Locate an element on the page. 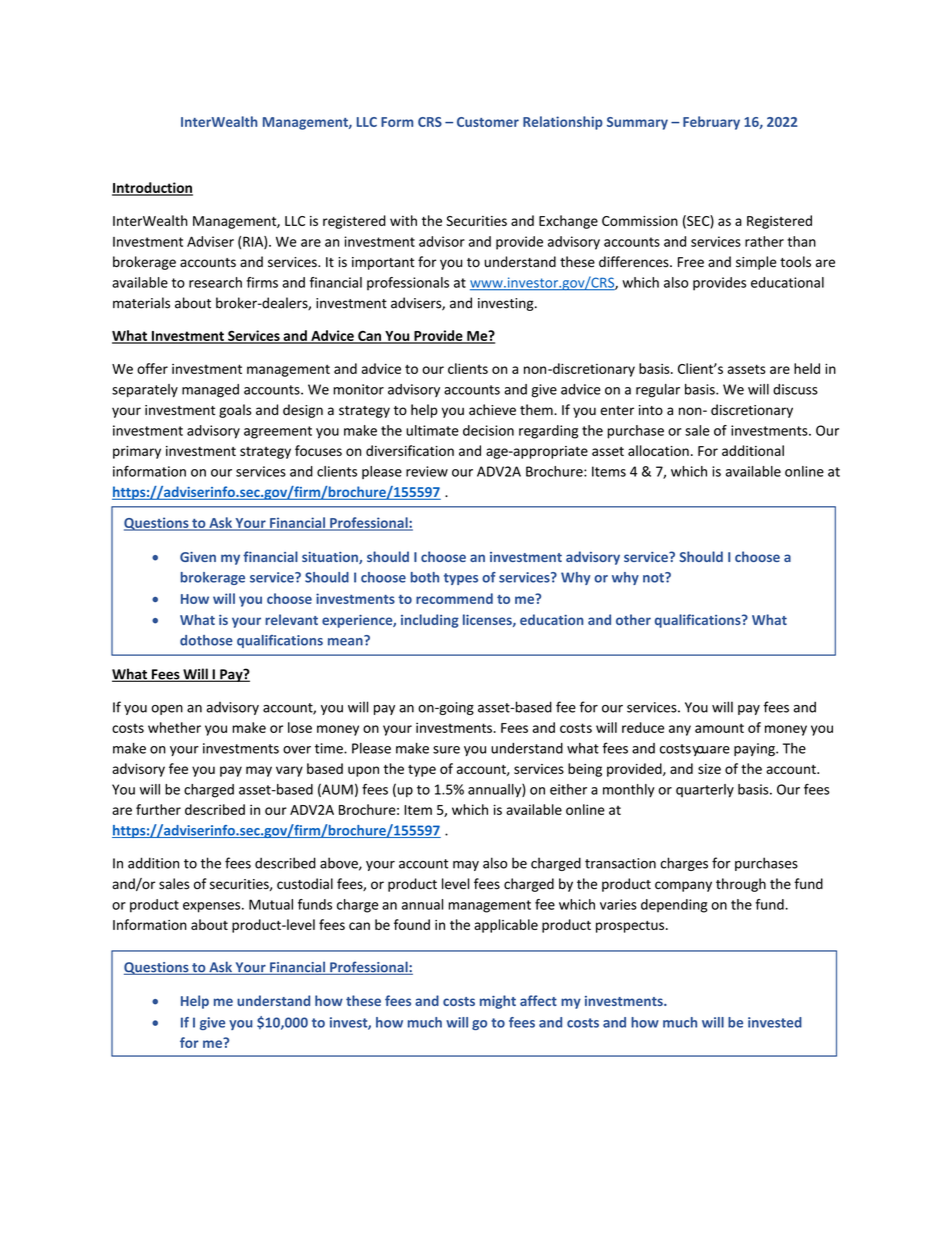 Image resolution: width=952 pixels, height=1233 pixels. situation is located at coordinates (331, 558).
